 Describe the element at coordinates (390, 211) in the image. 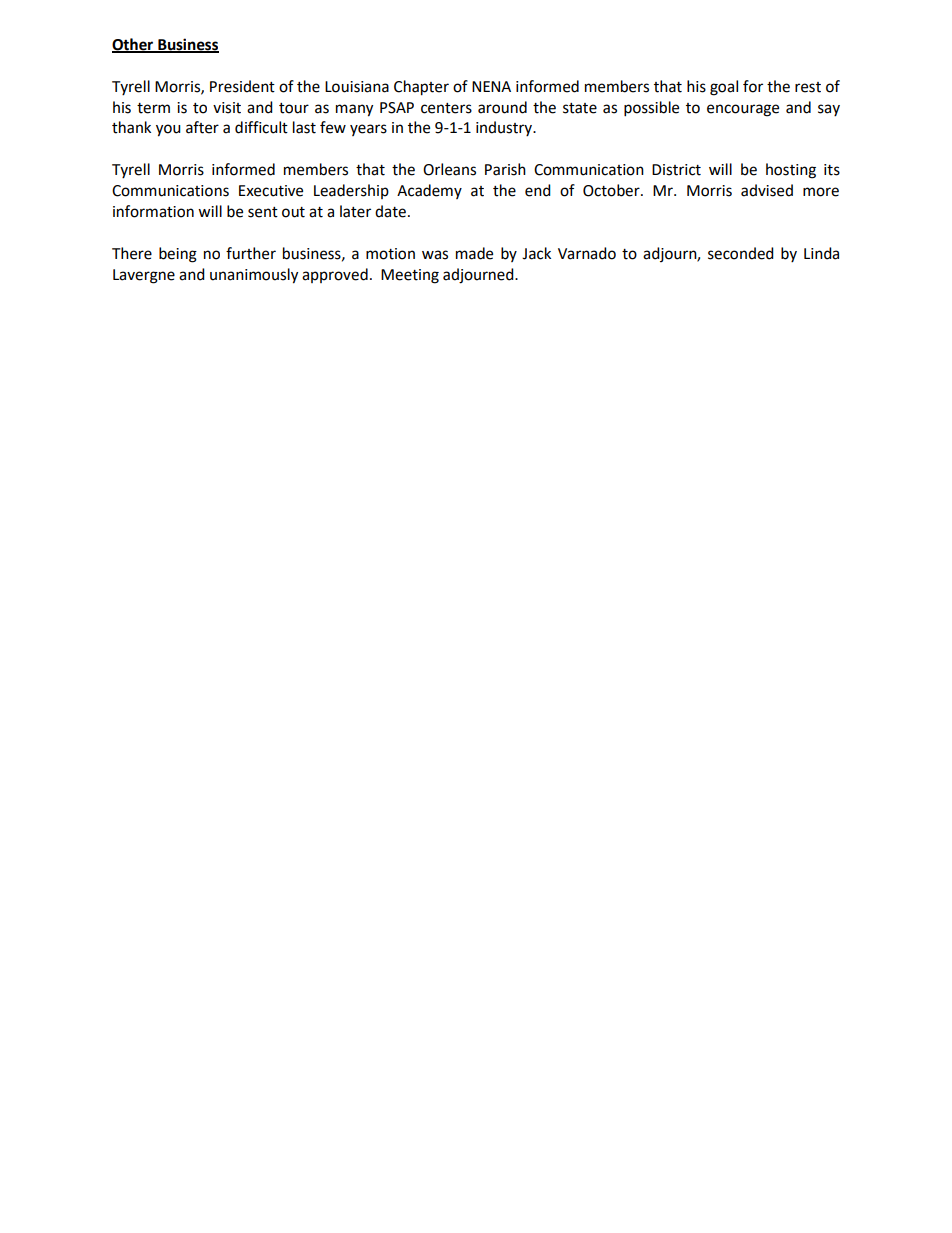

I see `date` at that location.
